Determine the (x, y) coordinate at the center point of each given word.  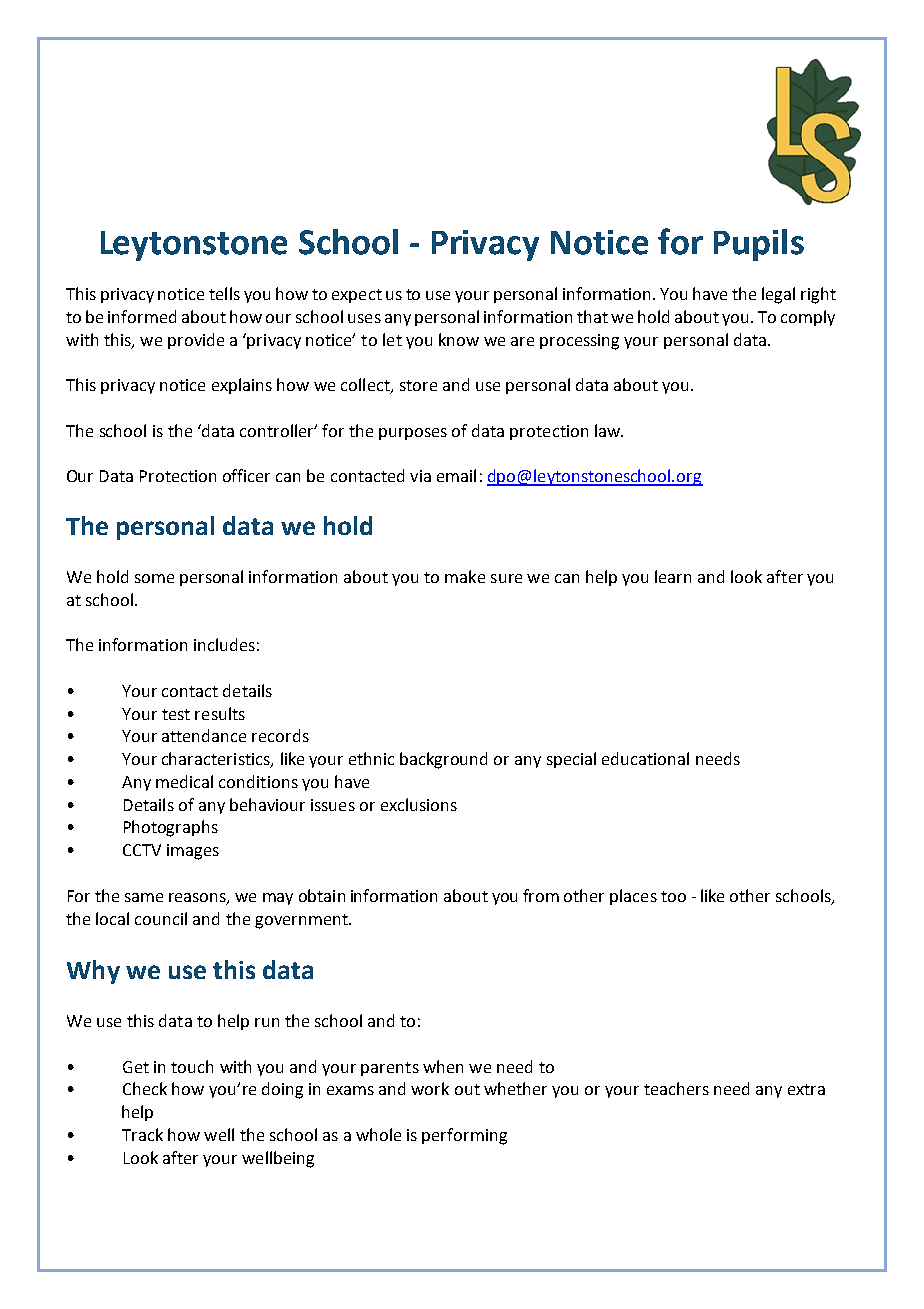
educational (645, 758)
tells (224, 293)
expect (357, 296)
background (443, 760)
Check (145, 1088)
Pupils (759, 245)
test (176, 714)
